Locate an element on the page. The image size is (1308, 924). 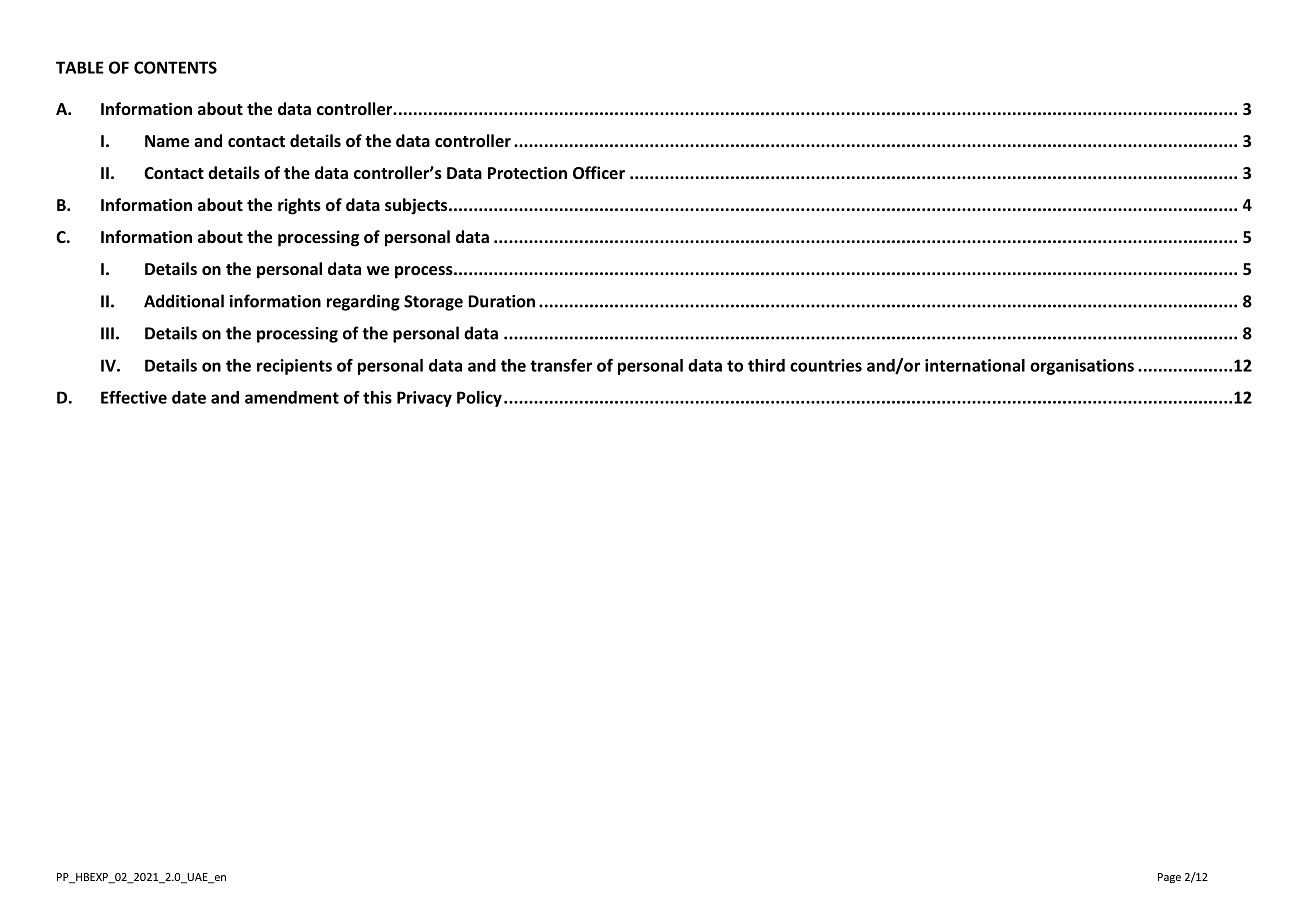
Additional is located at coordinates (184, 301).
